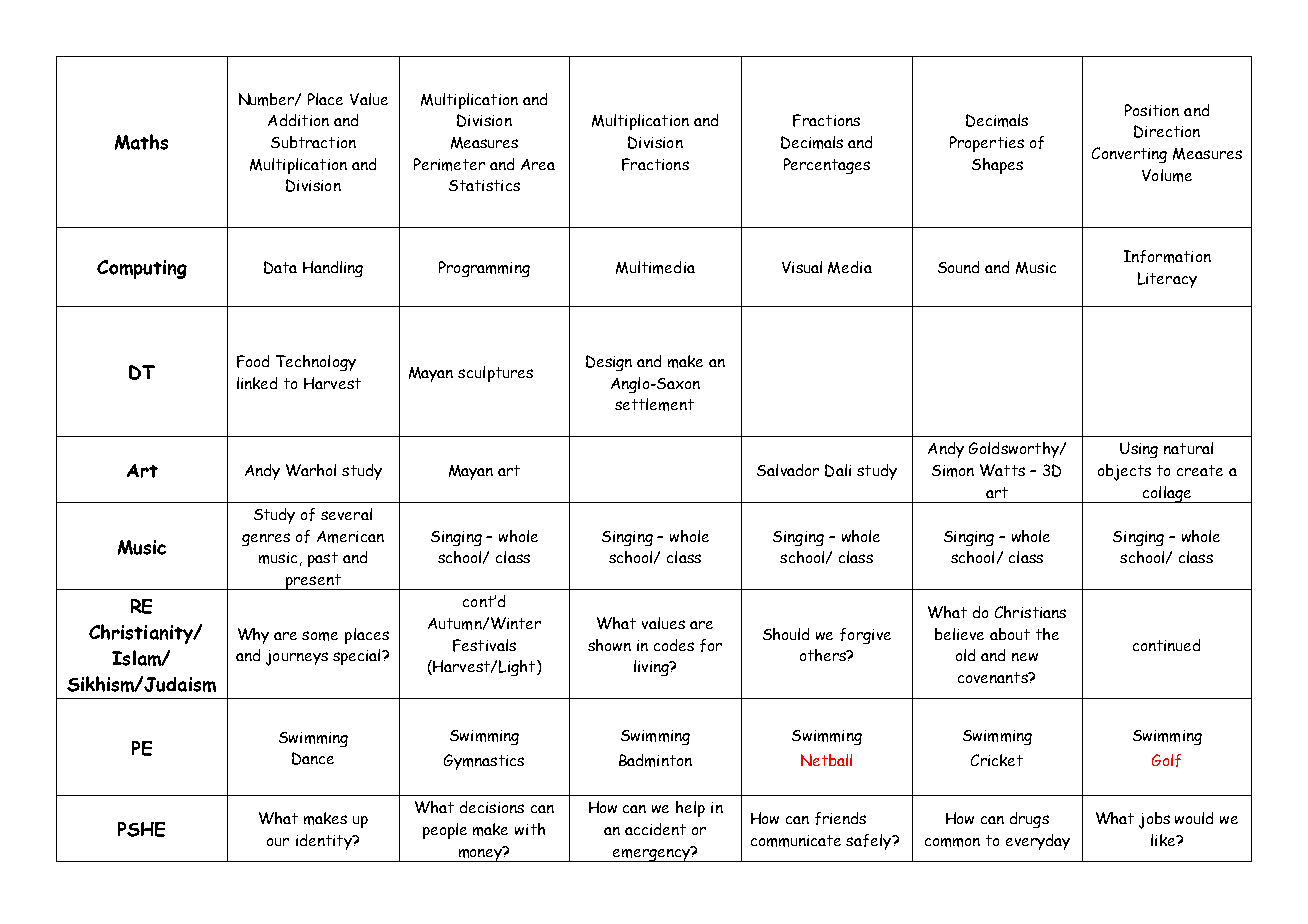 The image size is (1308, 924). What do you see at coordinates (1167, 280) in the screenshot?
I see `Literacy` at bounding box center [1167, 280].
